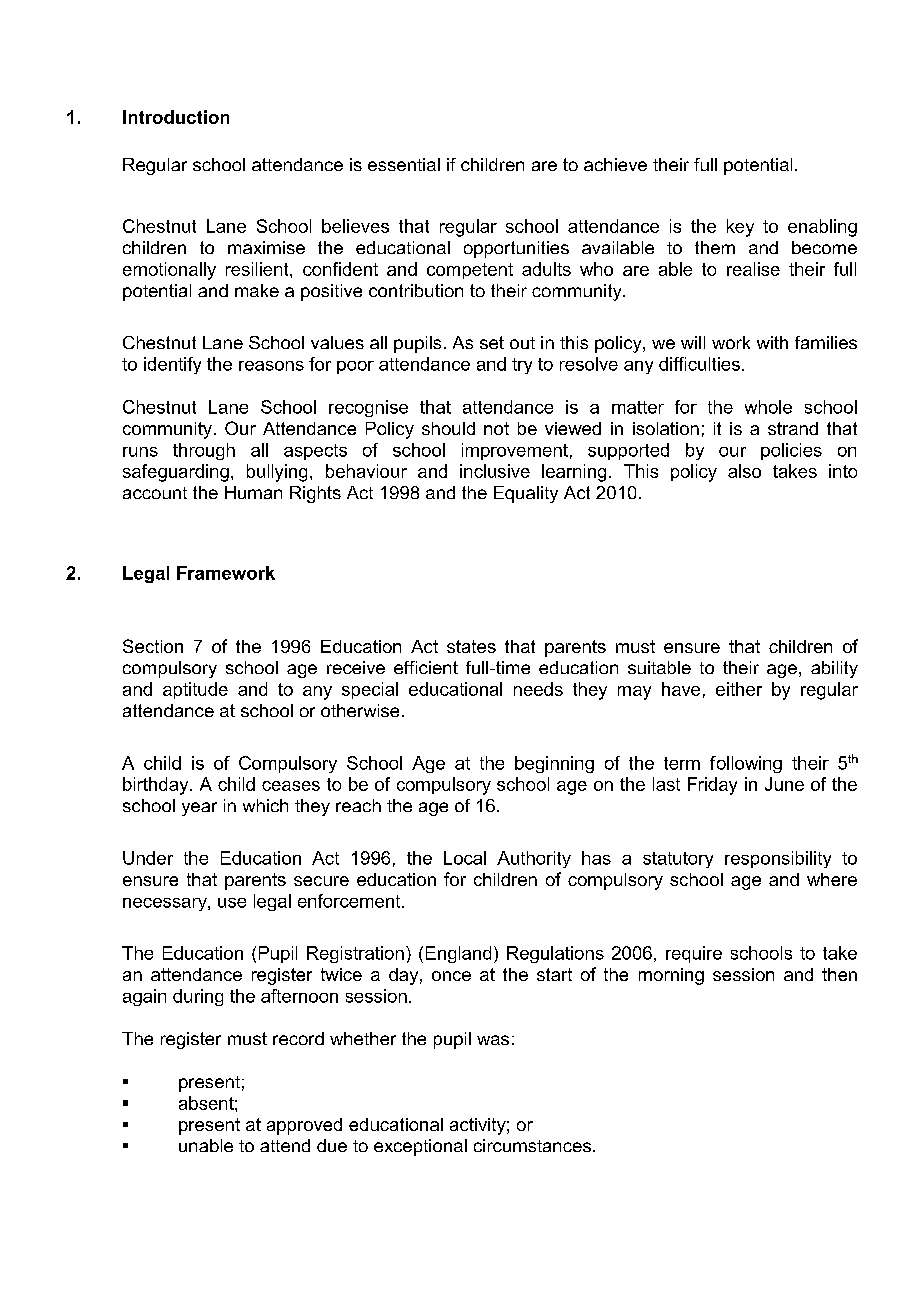  What do you see at coordinates (176, 117) in the screenshot?
I see `Introduction` at bounding box center [176, 117].
